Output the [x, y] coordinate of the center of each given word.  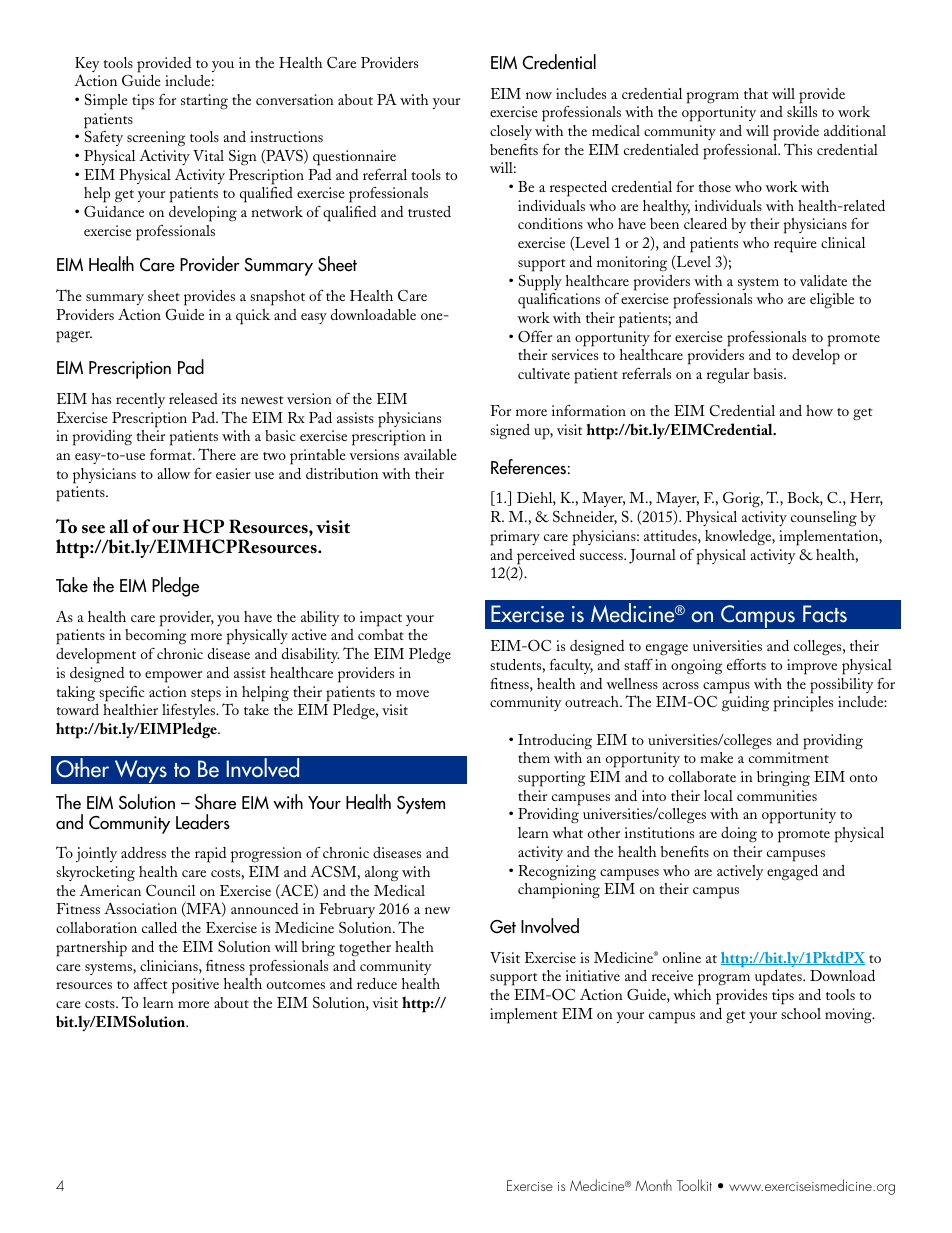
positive [195, 986]
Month [653, 1185]
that [756, 93]
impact [381, 619]
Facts [825, 614]
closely [511, 132]
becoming [155, 636]
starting [204, 102]
